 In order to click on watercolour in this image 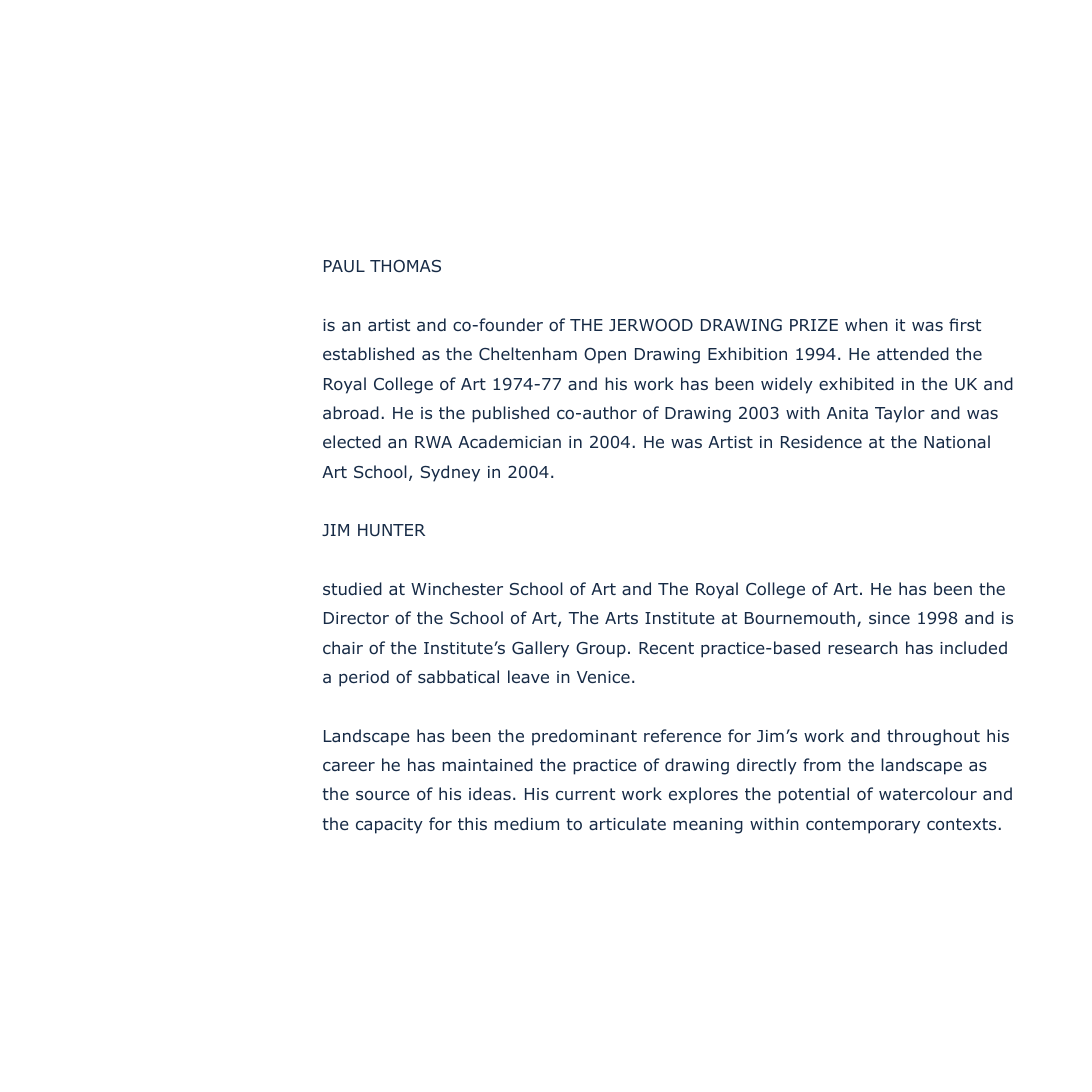, I will do `click(928, 793)`.
